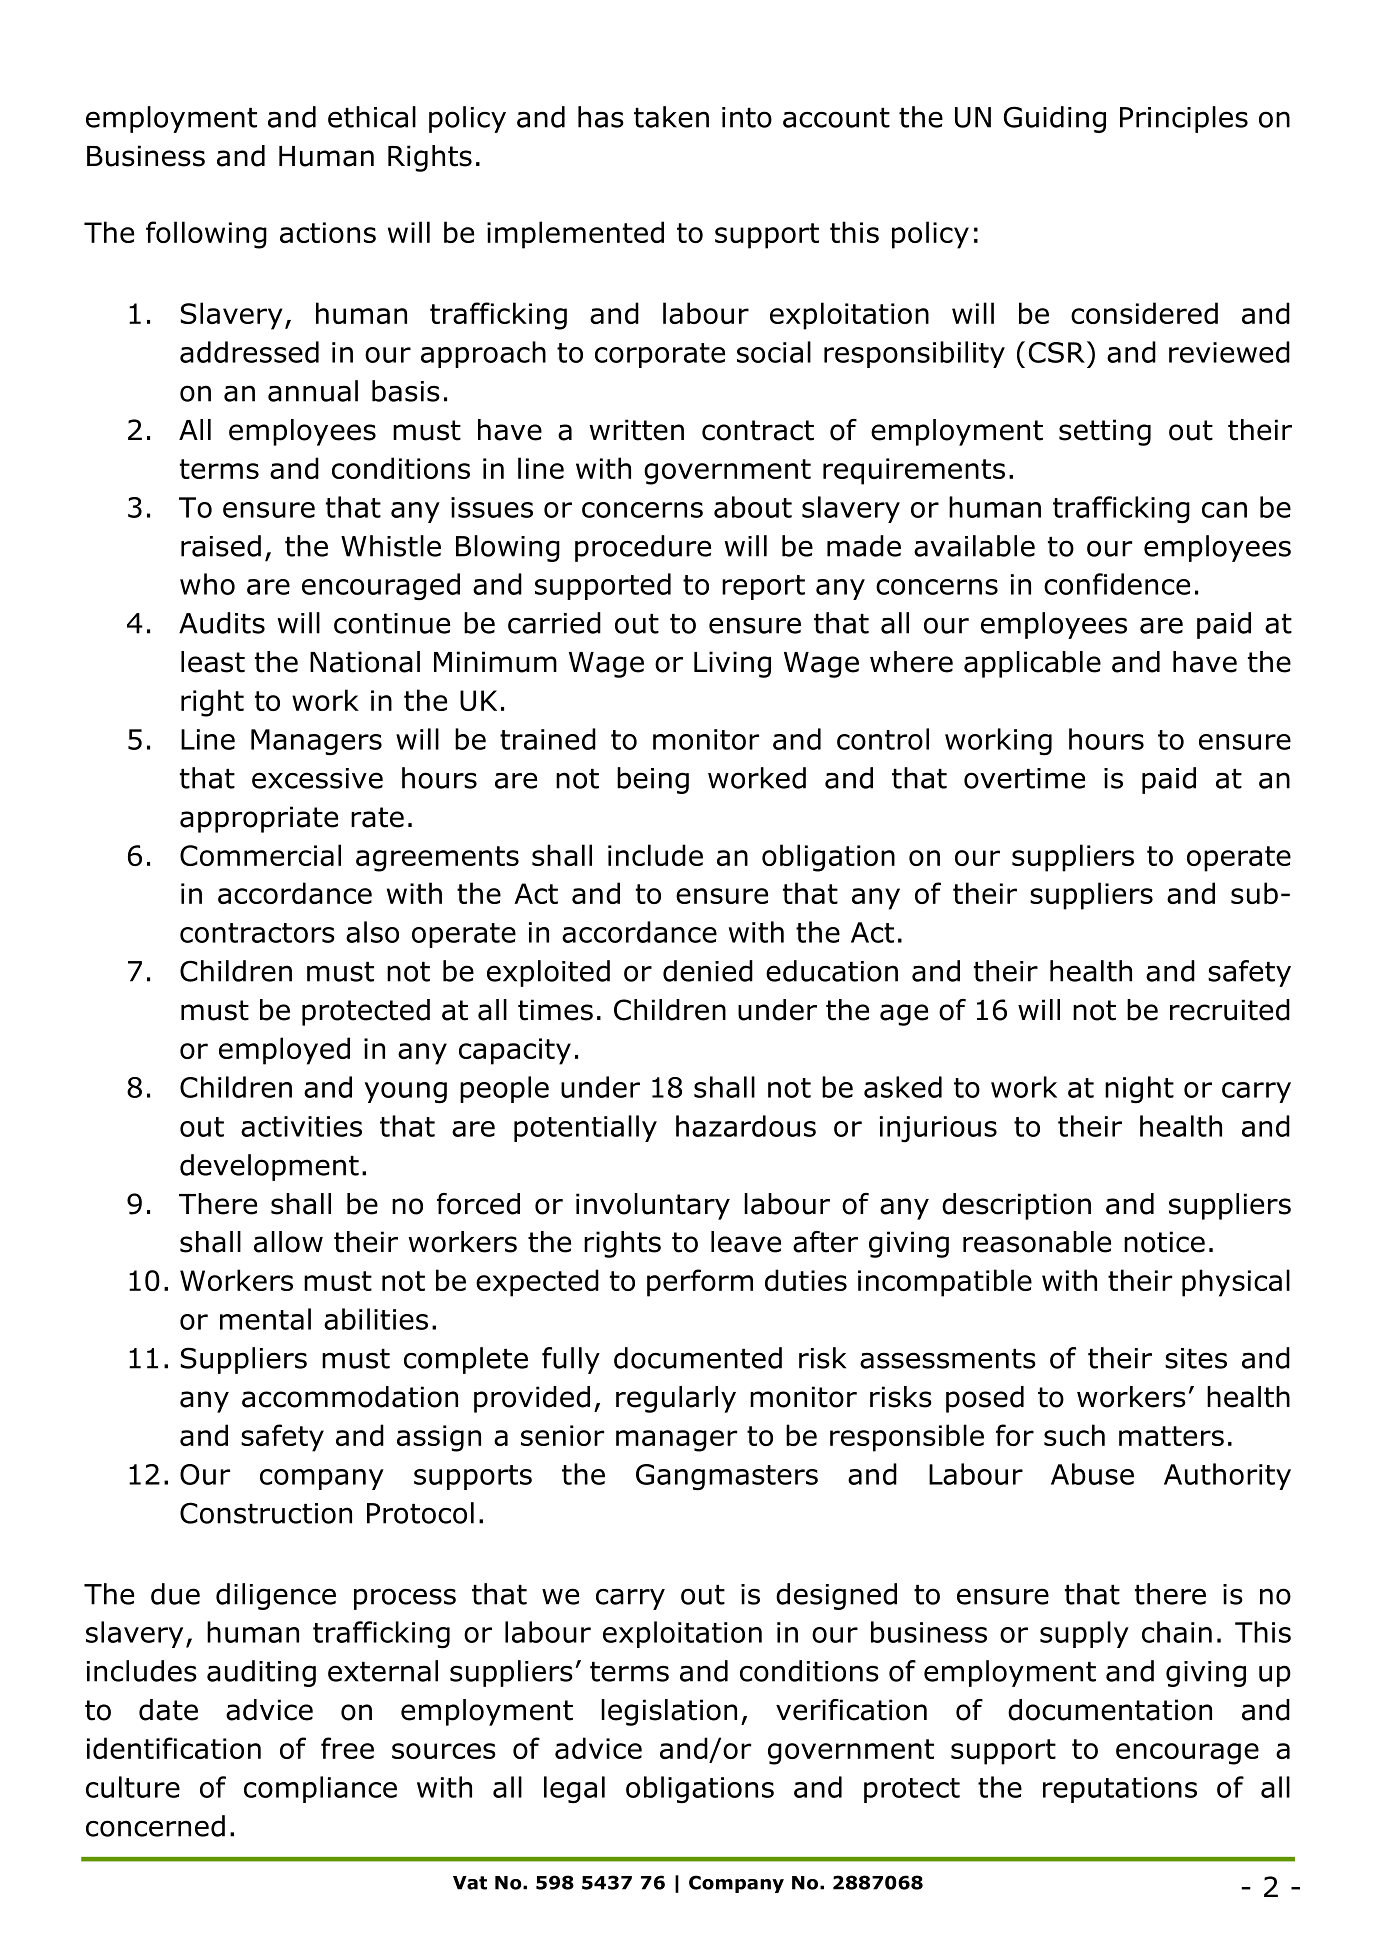 Image resolution: width=1373 pixels, height=1942 pixels. Describe the element at coordinates (1055, 119) in the document. I see `Guiding` at that location.
